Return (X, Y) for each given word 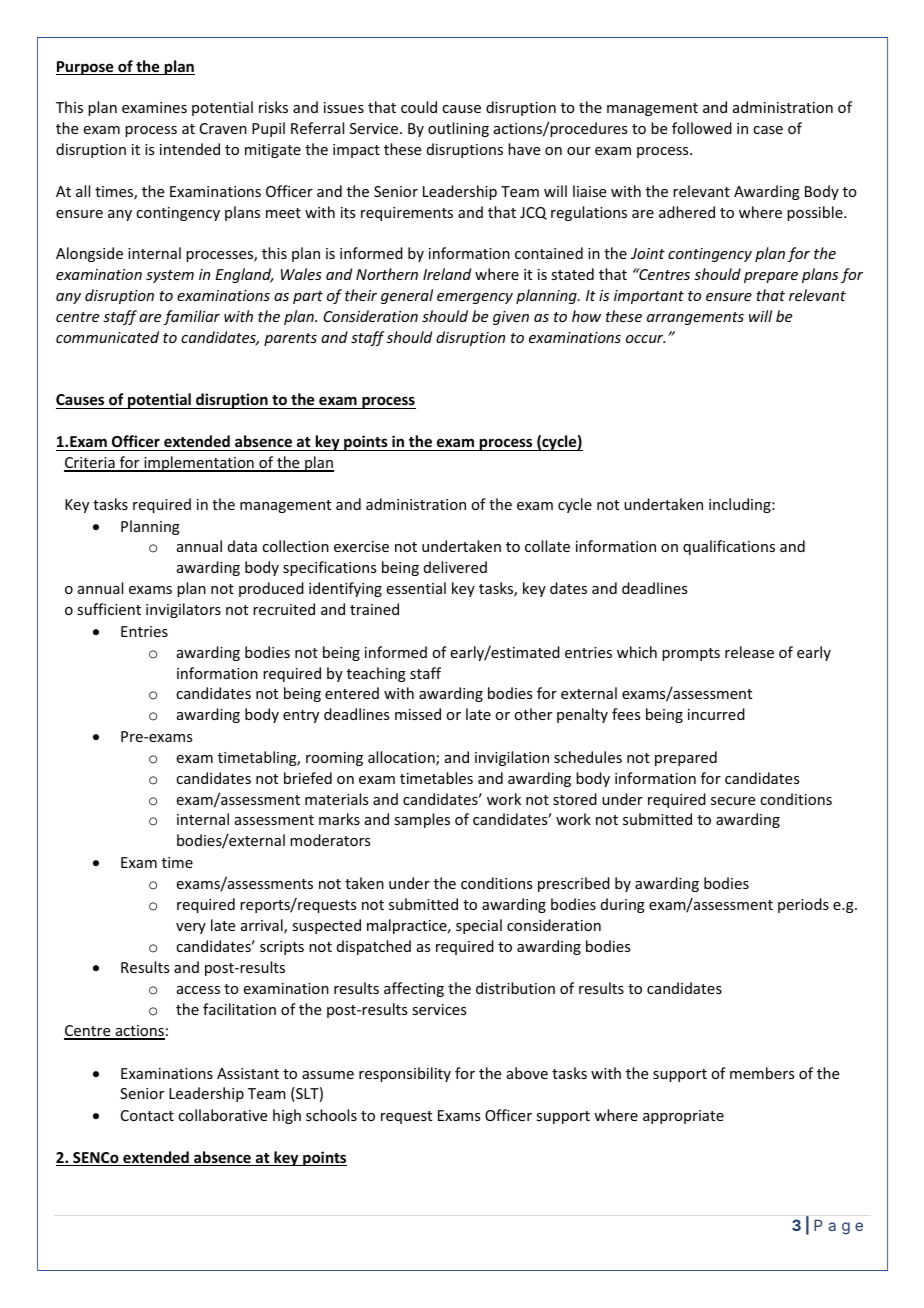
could (419, 107)
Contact (147, 1115)
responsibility (405, 1074)
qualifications (729, 547)
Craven (223, 128)
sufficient (109, 609)
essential (416, 588)
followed (702, 128)
